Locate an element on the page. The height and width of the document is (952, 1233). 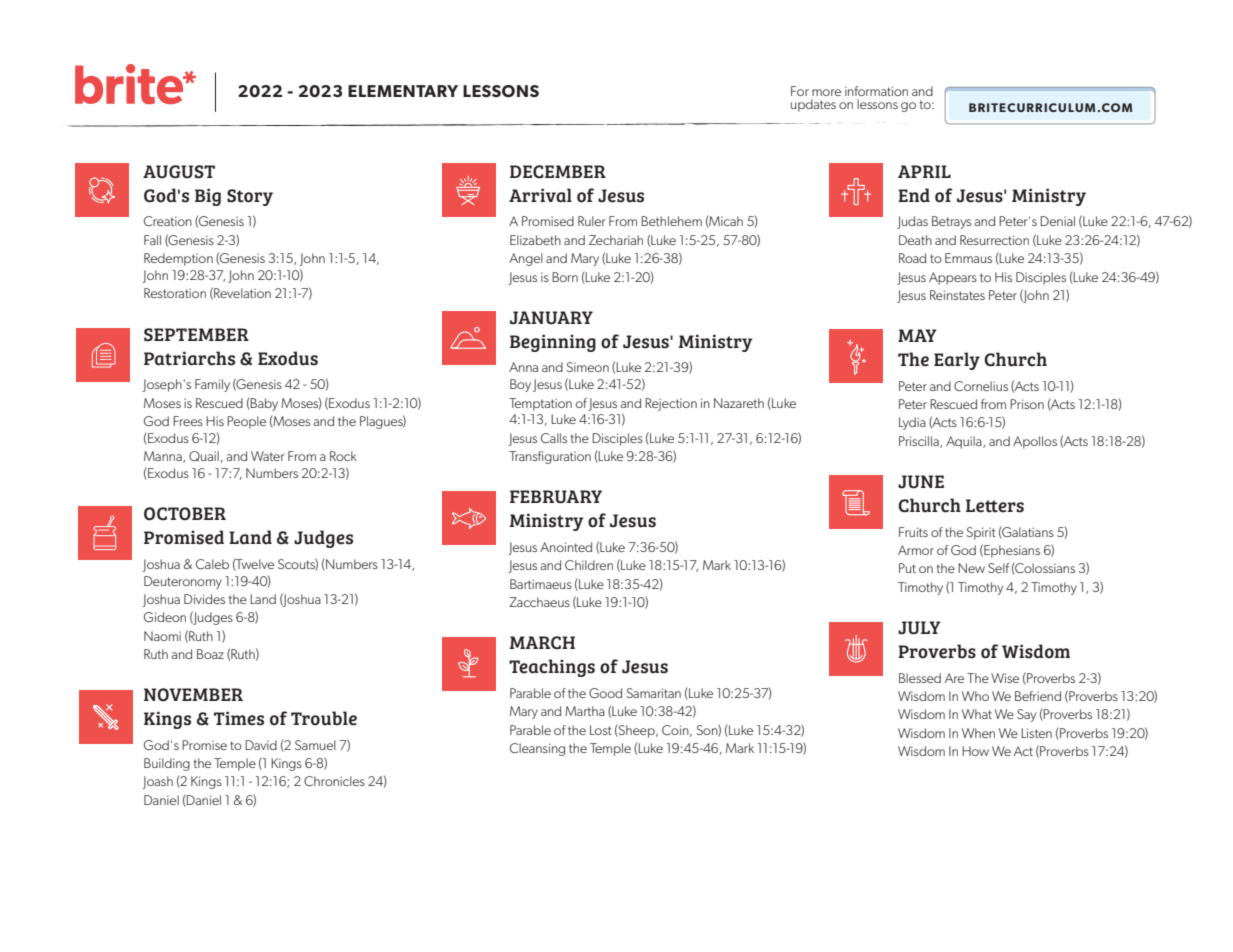
DECEMBER is located at coordinates (558, 172).
